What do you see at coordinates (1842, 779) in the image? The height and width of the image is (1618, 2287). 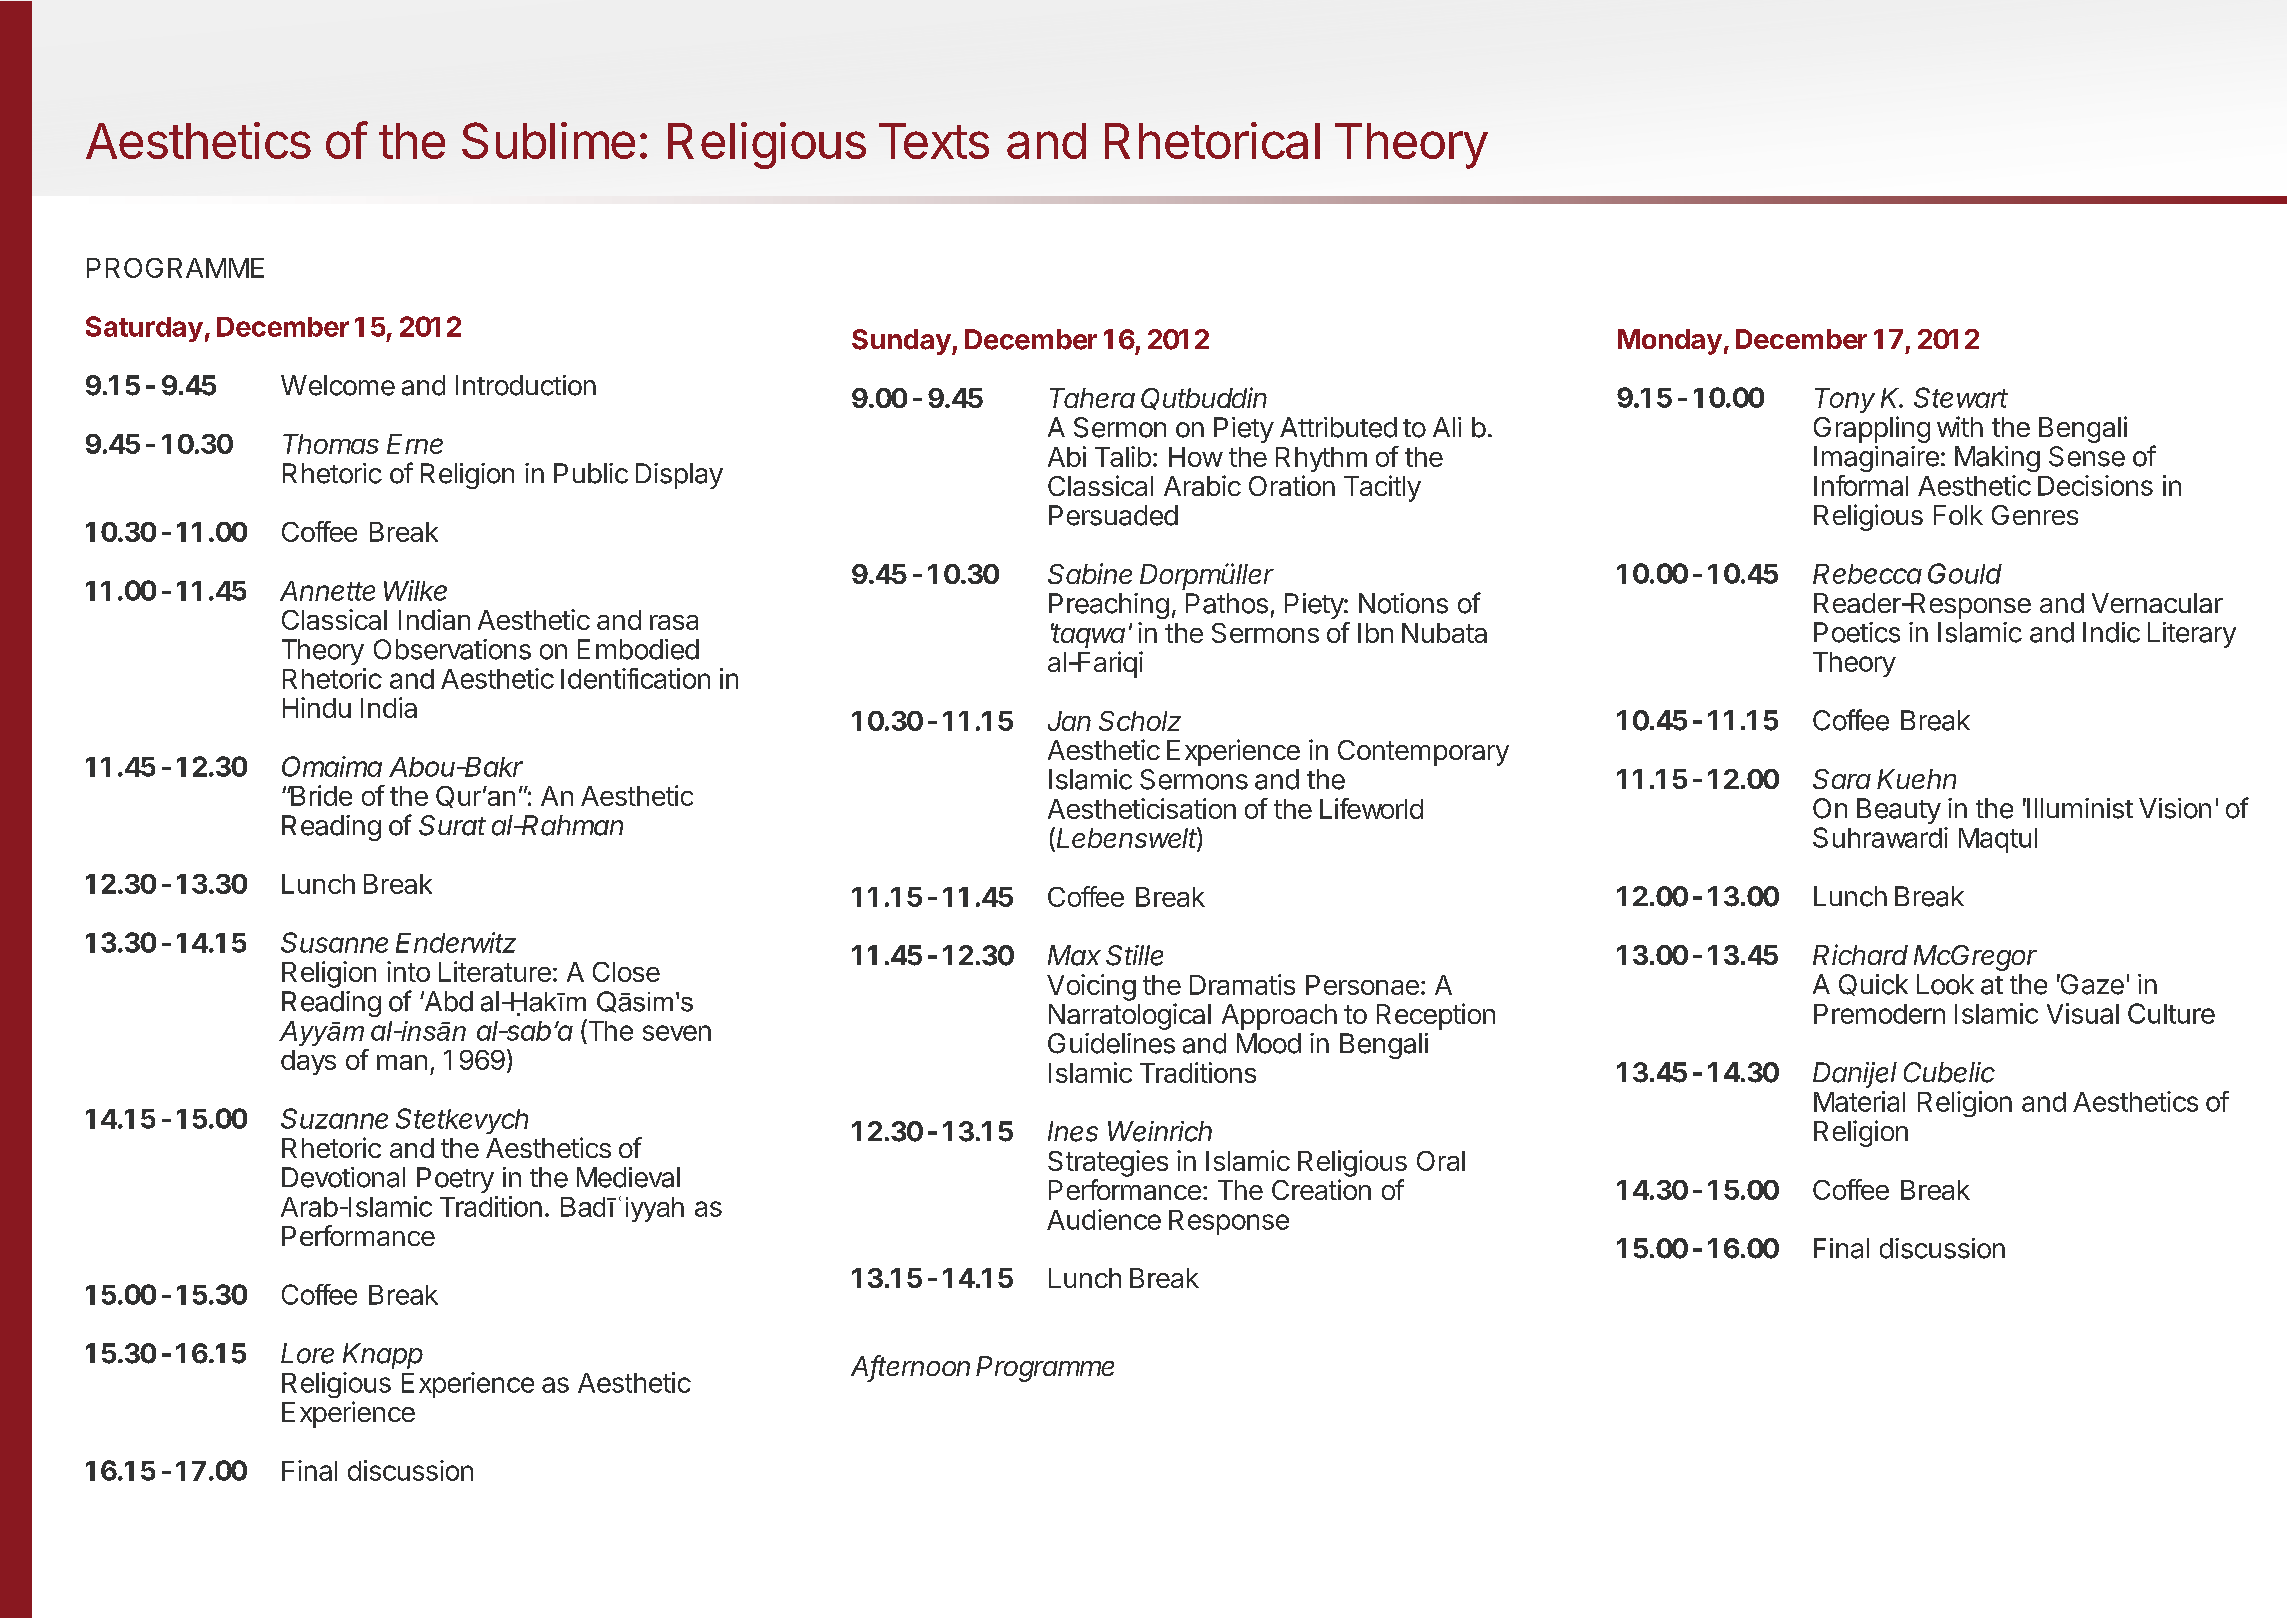 I see `Sara` at bounding box center [1842, 779].
